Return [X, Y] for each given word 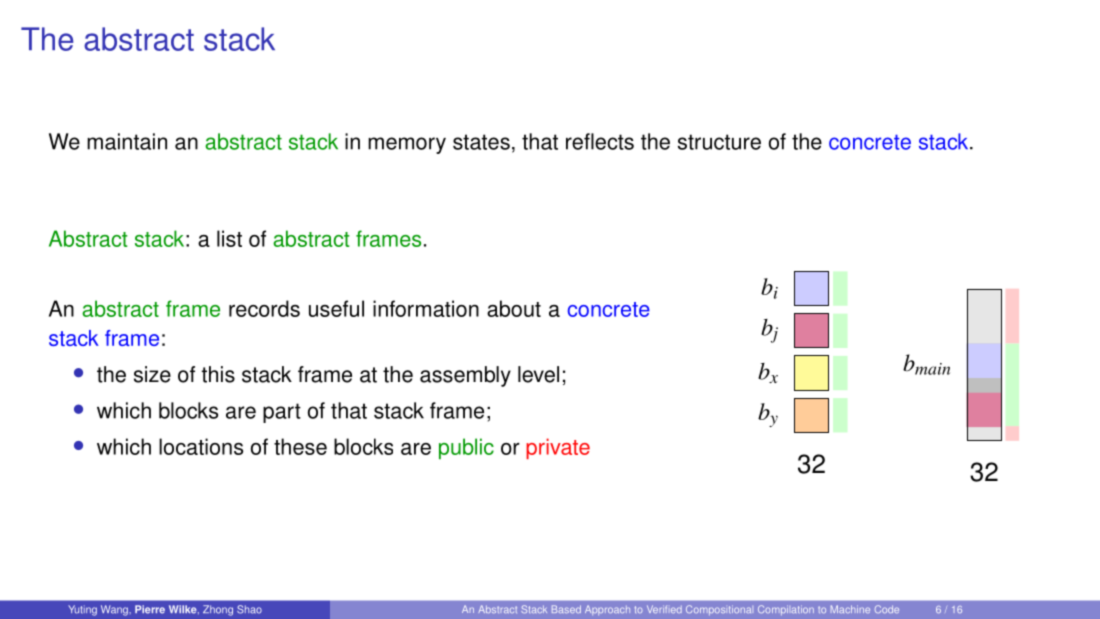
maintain [127, 141]
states [481, 142]
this [218, 374]
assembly [465, 376]
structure [719, 142]
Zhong [218, 610]
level [538, 374]
